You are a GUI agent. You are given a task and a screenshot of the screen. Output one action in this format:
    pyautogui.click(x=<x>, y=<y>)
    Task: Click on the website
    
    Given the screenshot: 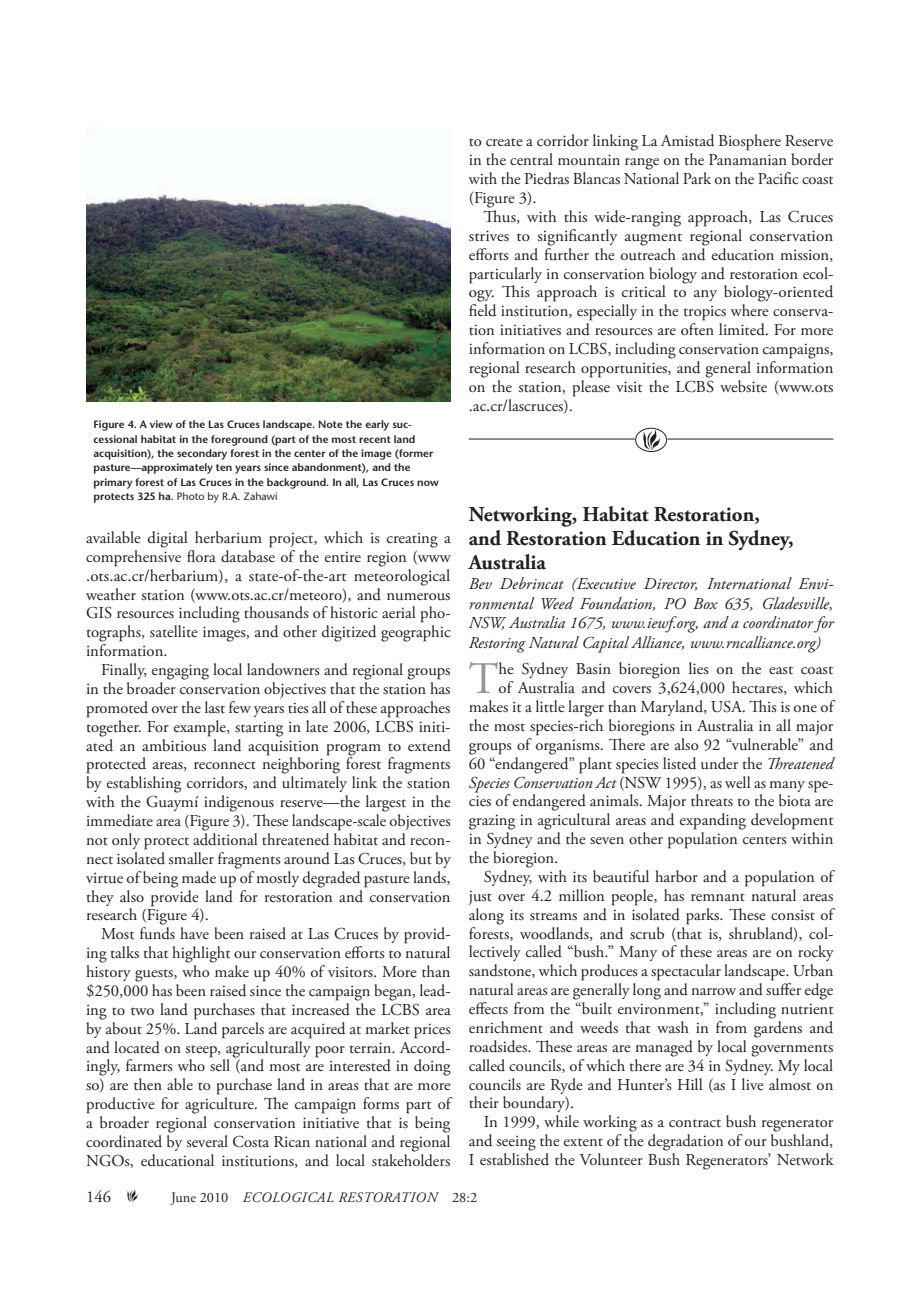 What is the action you would take?
    pyautogui.click(x=743, y=386)
